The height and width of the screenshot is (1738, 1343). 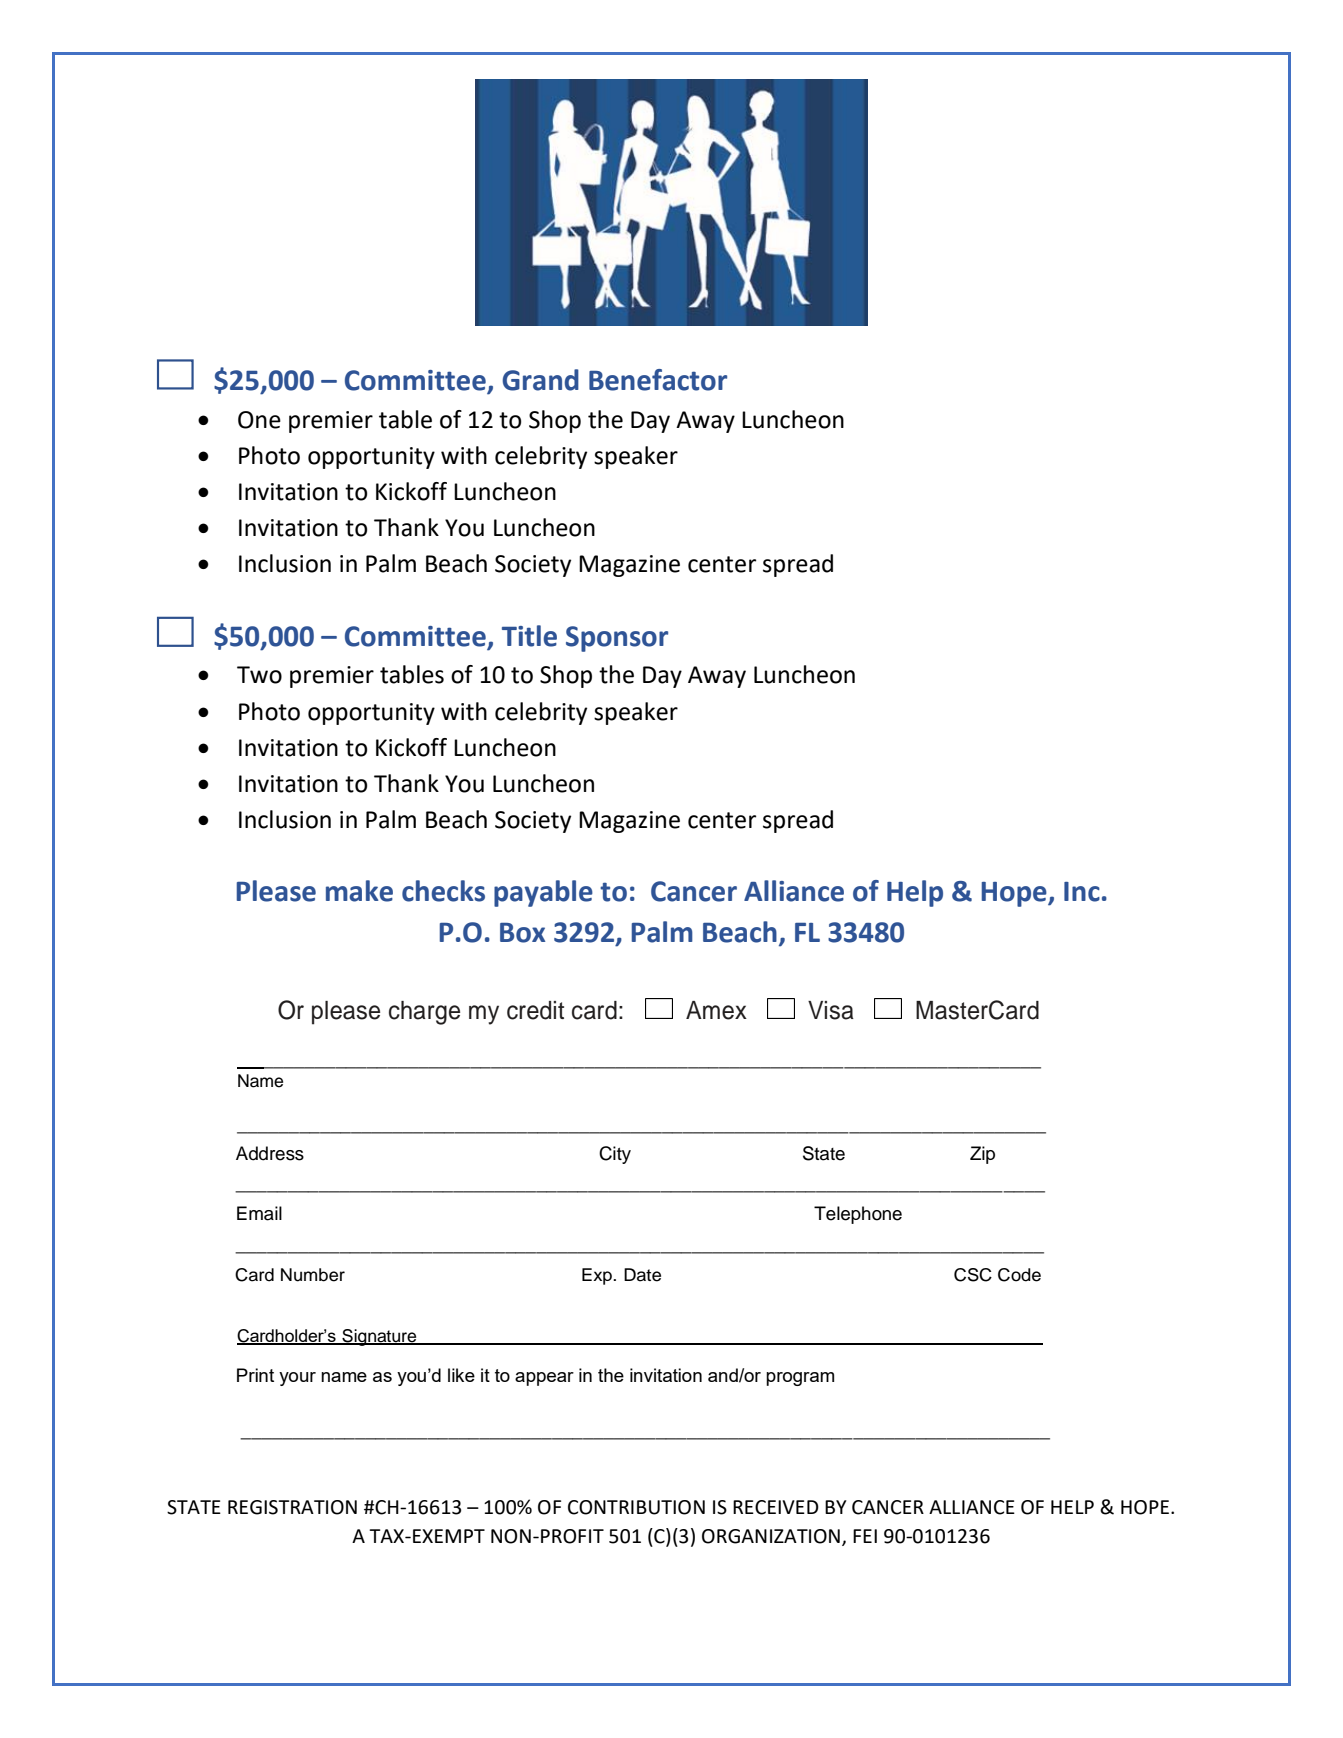 What do you see at coordinates (865, 1536) in the screenshot?
I see `FEI` at bounding box center [865, 1536].
